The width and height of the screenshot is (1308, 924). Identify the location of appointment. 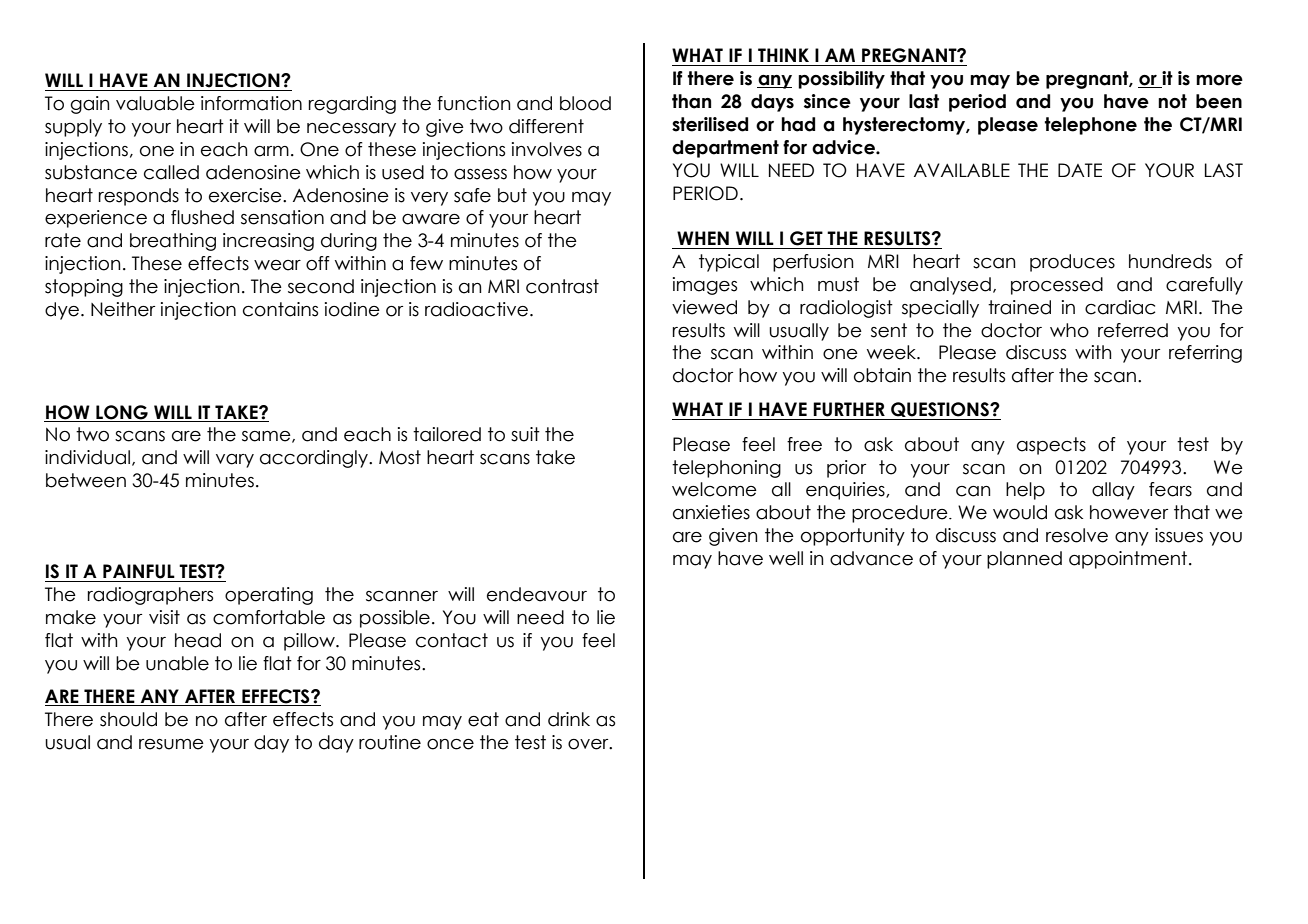
(1129, 560).
